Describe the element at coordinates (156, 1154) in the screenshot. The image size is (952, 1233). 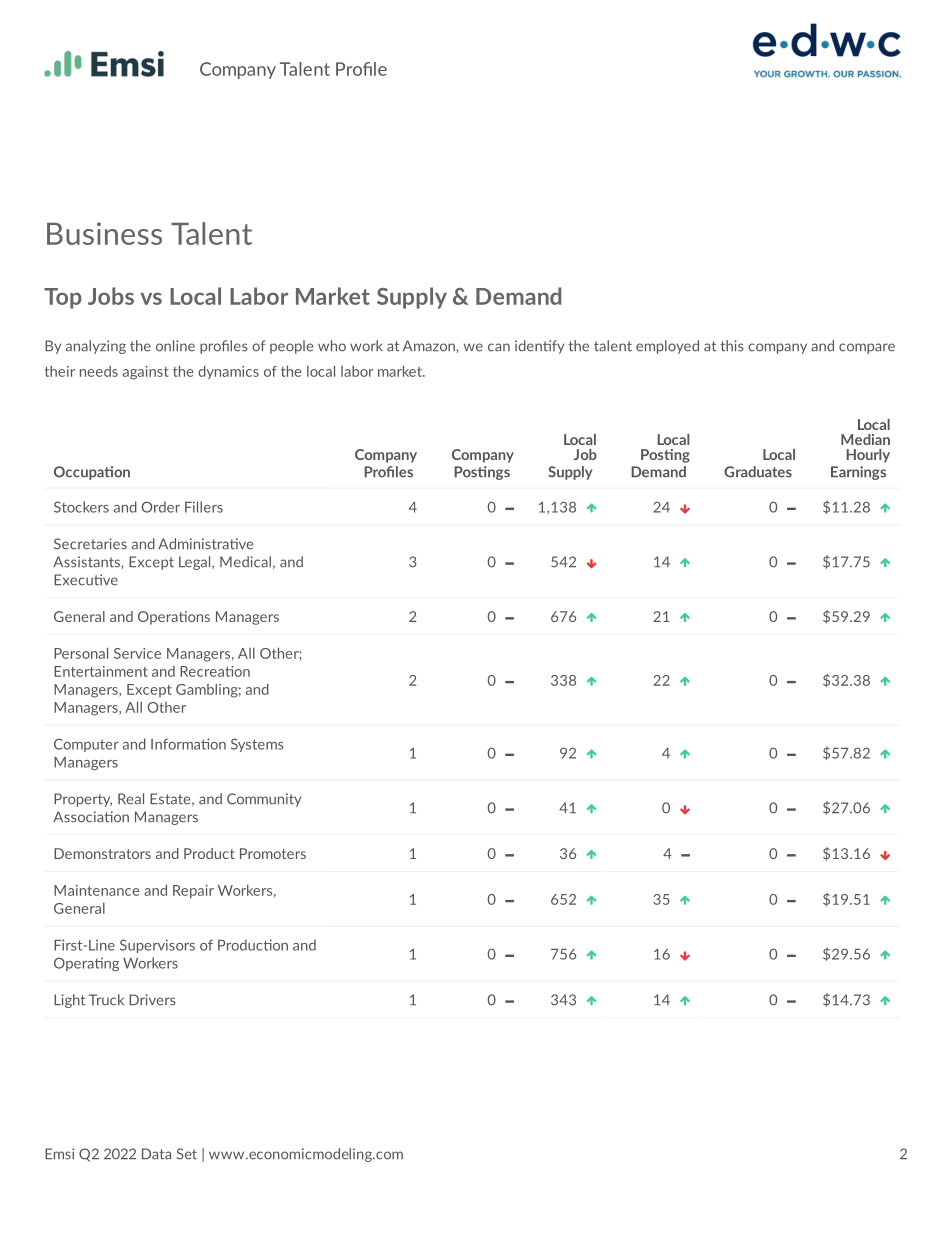
I see `Data` at that location.
